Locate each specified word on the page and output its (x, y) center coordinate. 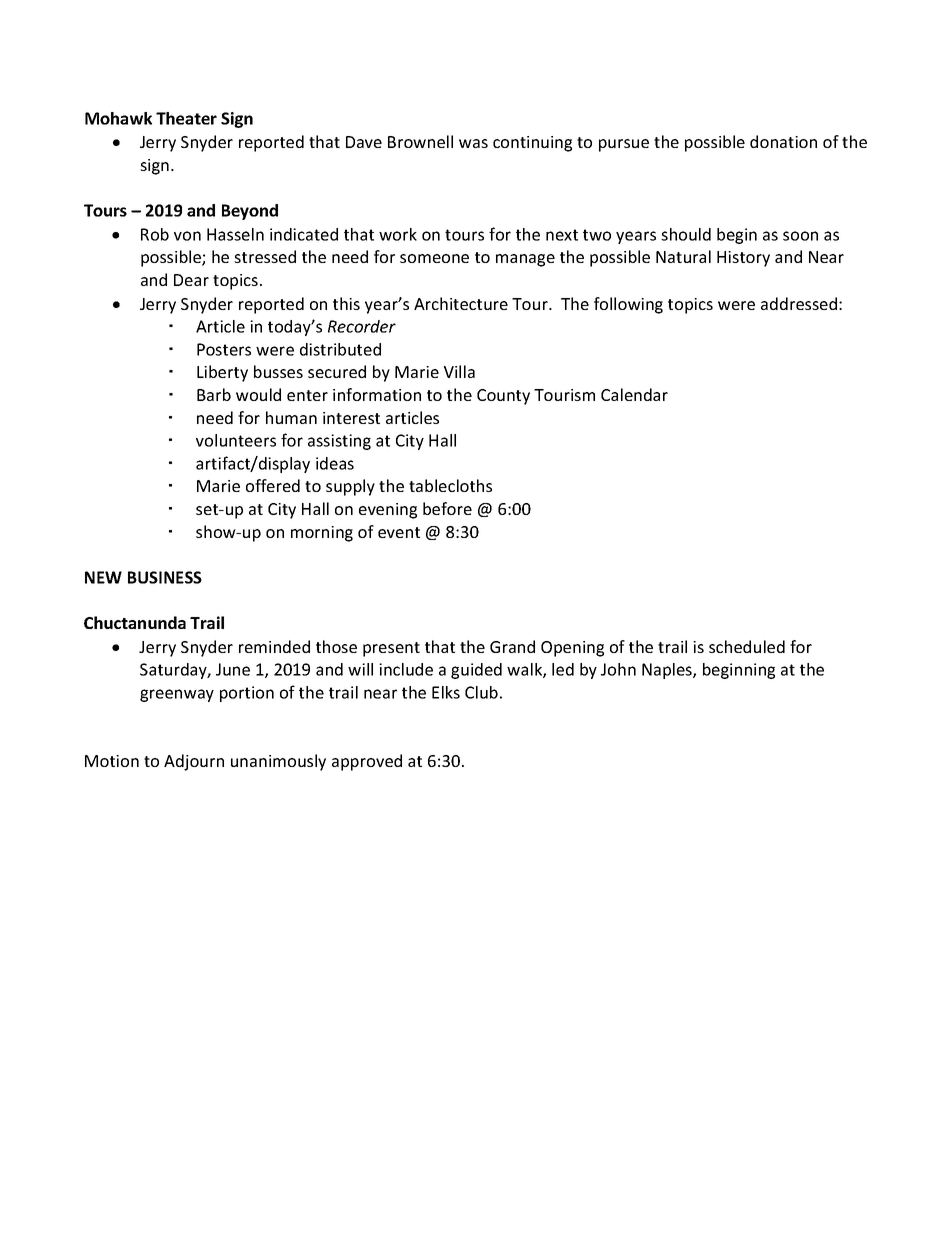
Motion (112, 761)
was (473, 143)
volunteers (236, 440)
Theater (186, 118)
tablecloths (450, 485)
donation (783, 141)
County (503, 397)
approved (367, 762)
